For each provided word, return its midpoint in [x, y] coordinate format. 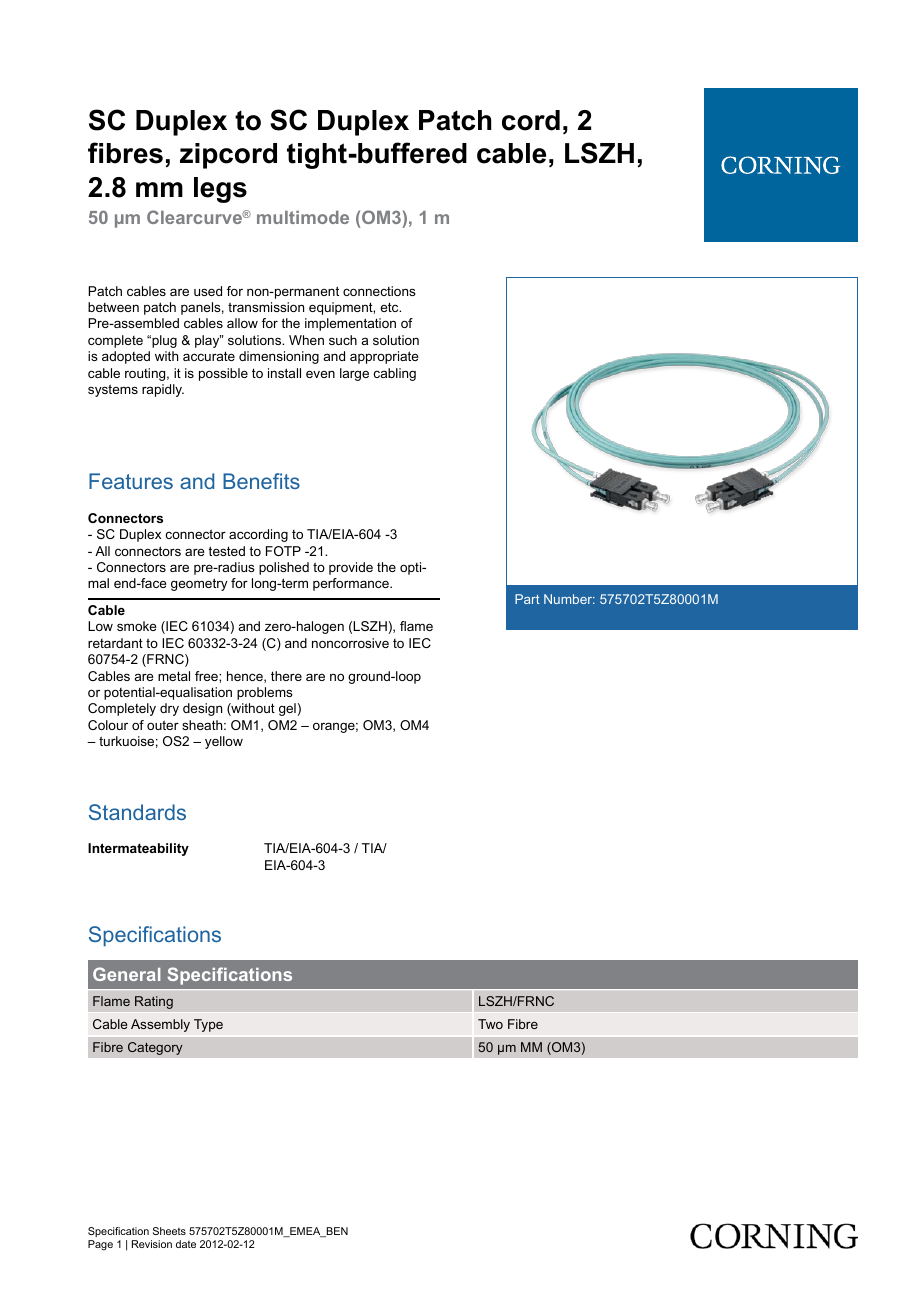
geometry [199, 584]
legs [220, 190]
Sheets [169, 1231]
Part [527, 599]
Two [490, 1024]
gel [287, 709]
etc [390, 307]
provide [351, 568]
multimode [303, 217]
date [186, 1244]
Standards [137, 812]
